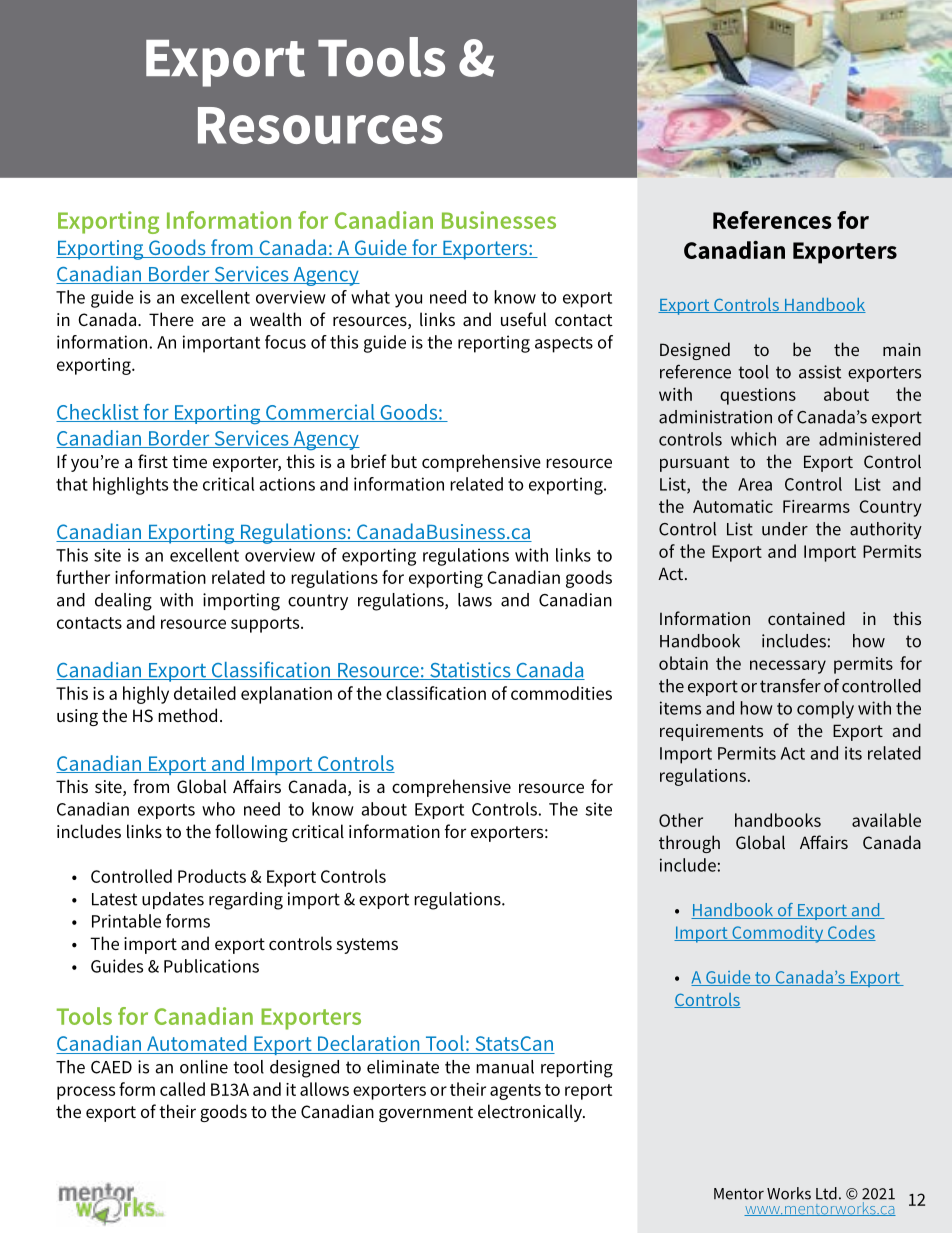 The image size is (952, 1233). I want to click on systems, so click(367, 946).
